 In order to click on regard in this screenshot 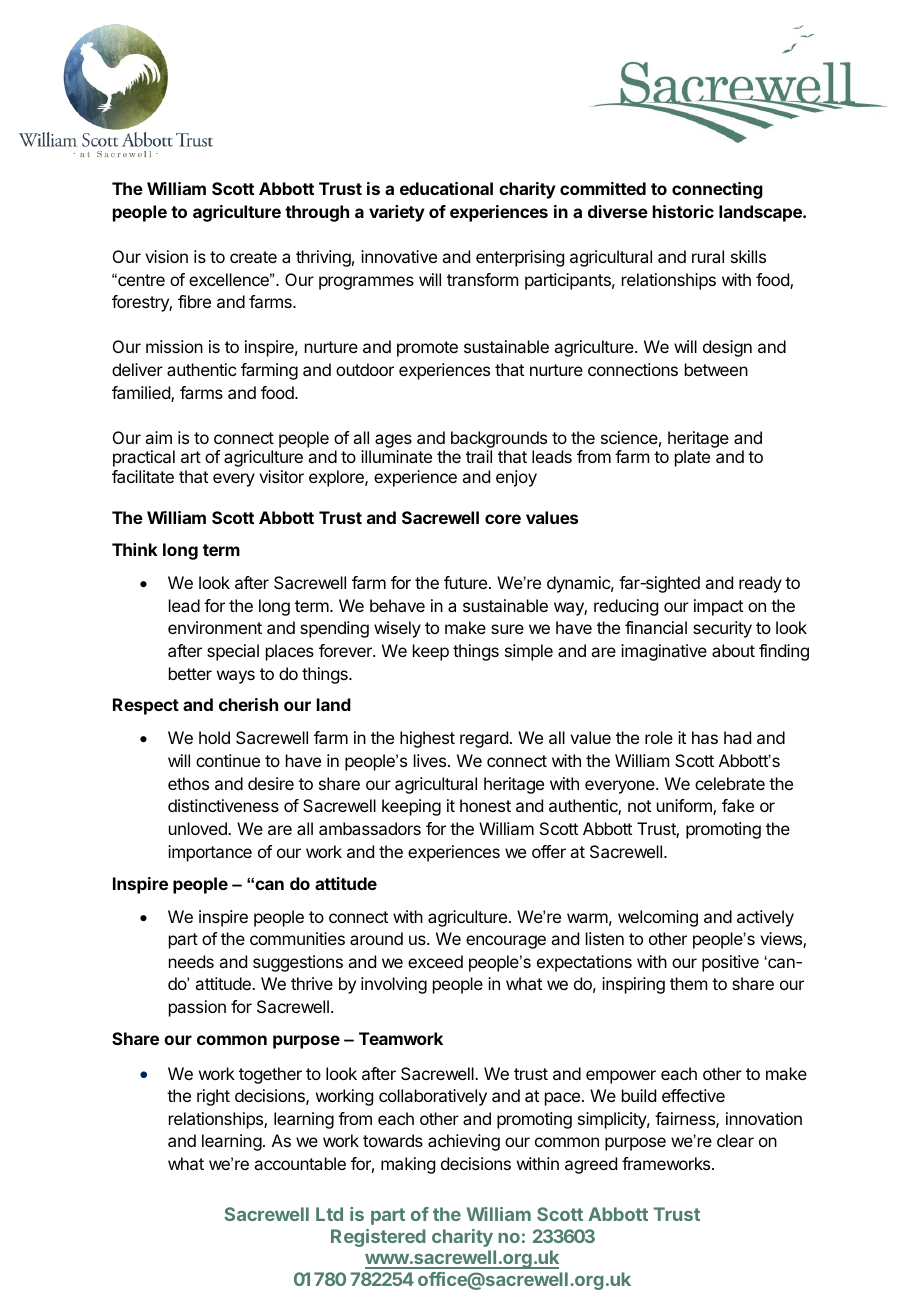, I will do `click(484, 739)`.
